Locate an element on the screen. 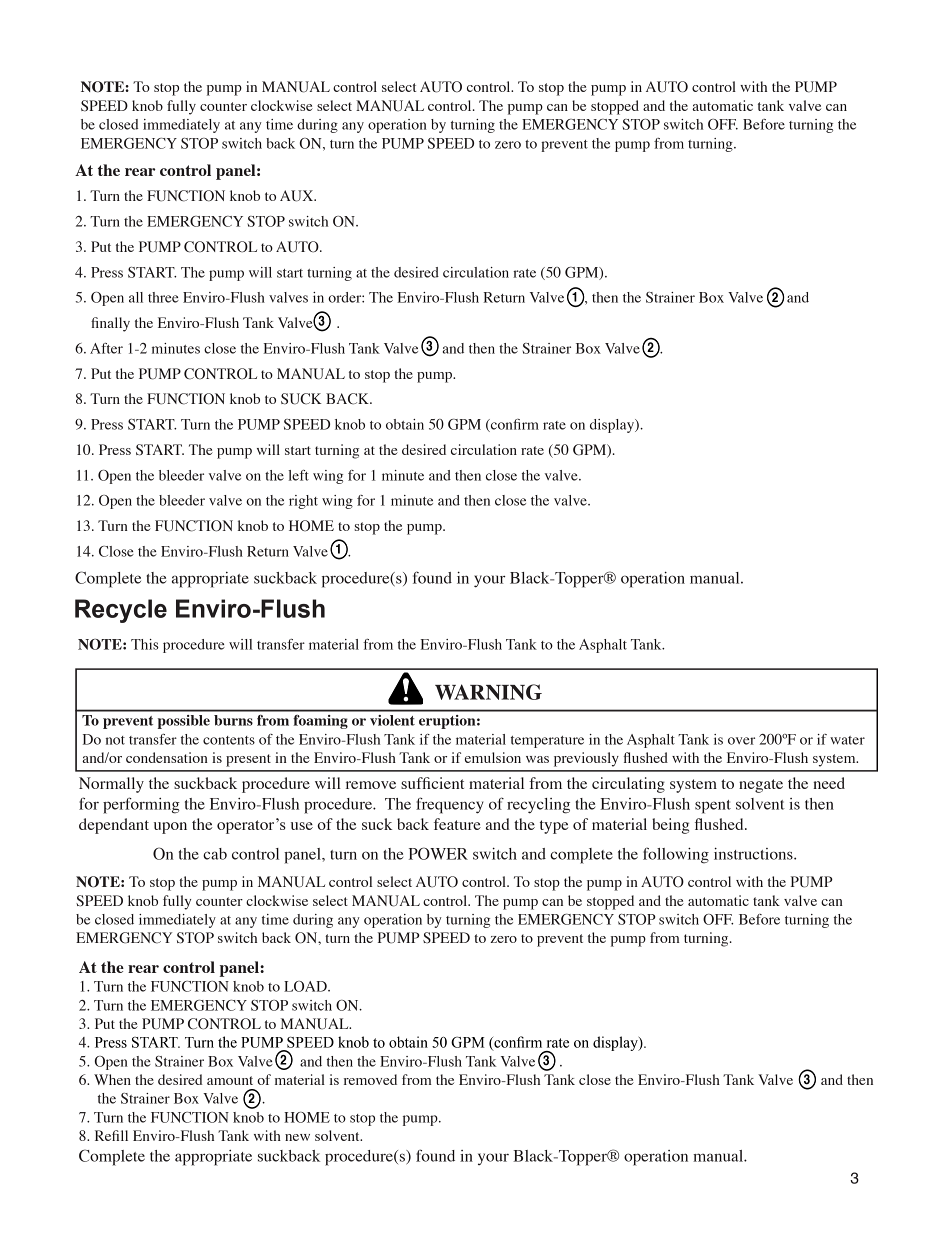  over is located at coordinates (741, 741).
